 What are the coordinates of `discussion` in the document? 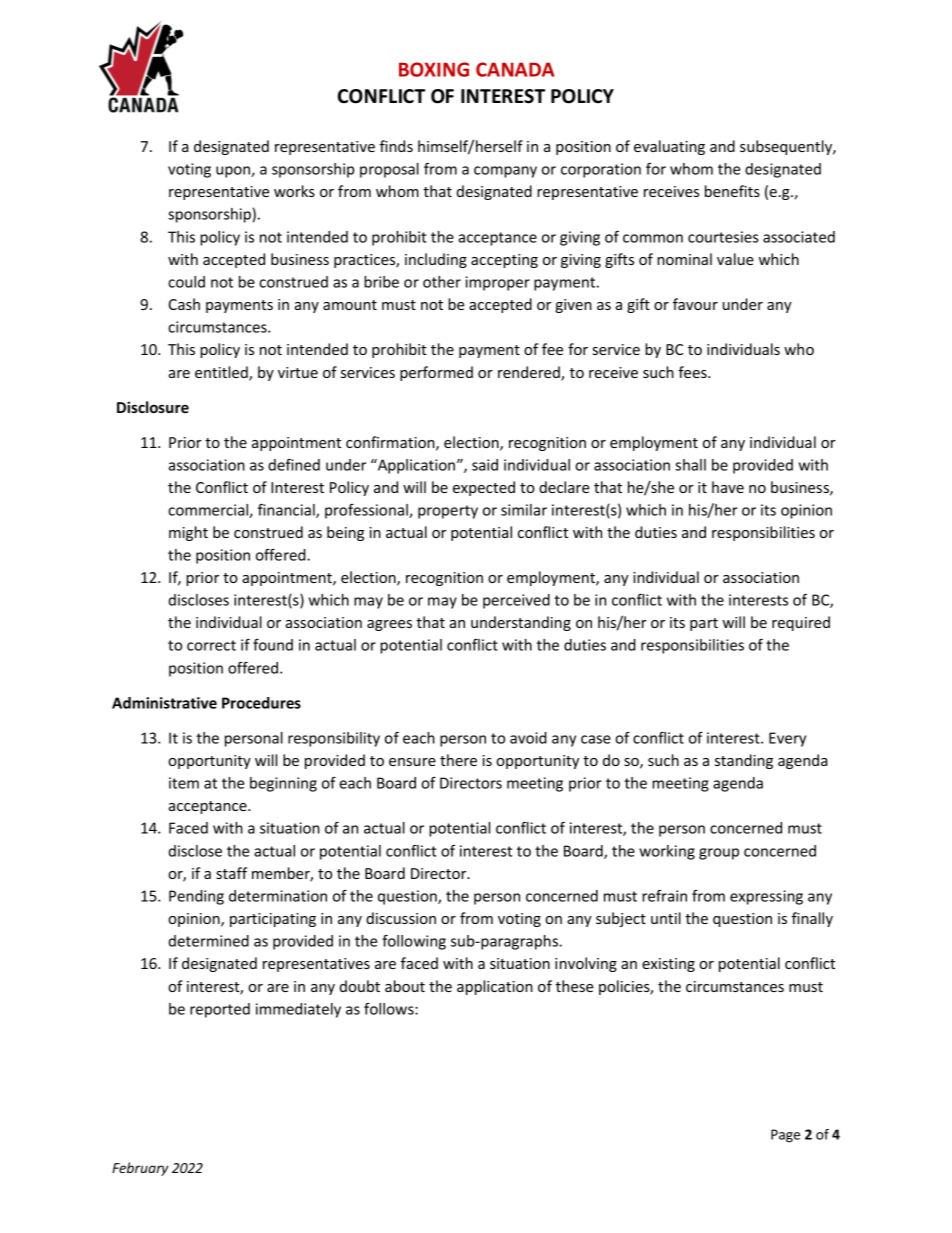 It's located at (401, 918).
